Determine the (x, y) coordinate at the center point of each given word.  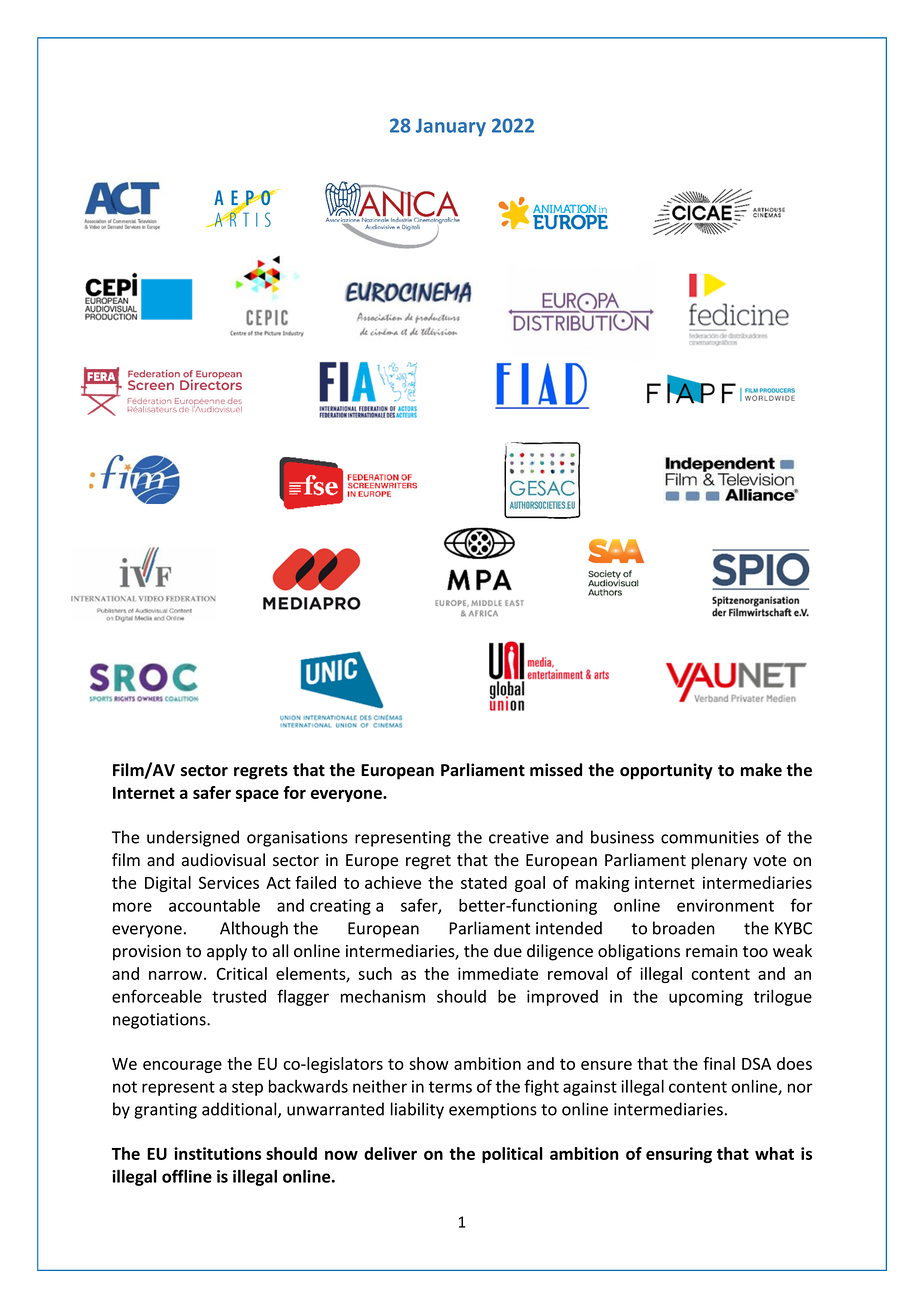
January (451, 127)
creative (519, 837)
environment (725, 905)
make (761, 770)
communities (710, 837)
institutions (217, 1153)
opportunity (666, 771)
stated (484, 882)
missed (556, 770)
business (622, 837)
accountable (214, 905)
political (512, 1155)
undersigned (193, 838)
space (257, 795)
